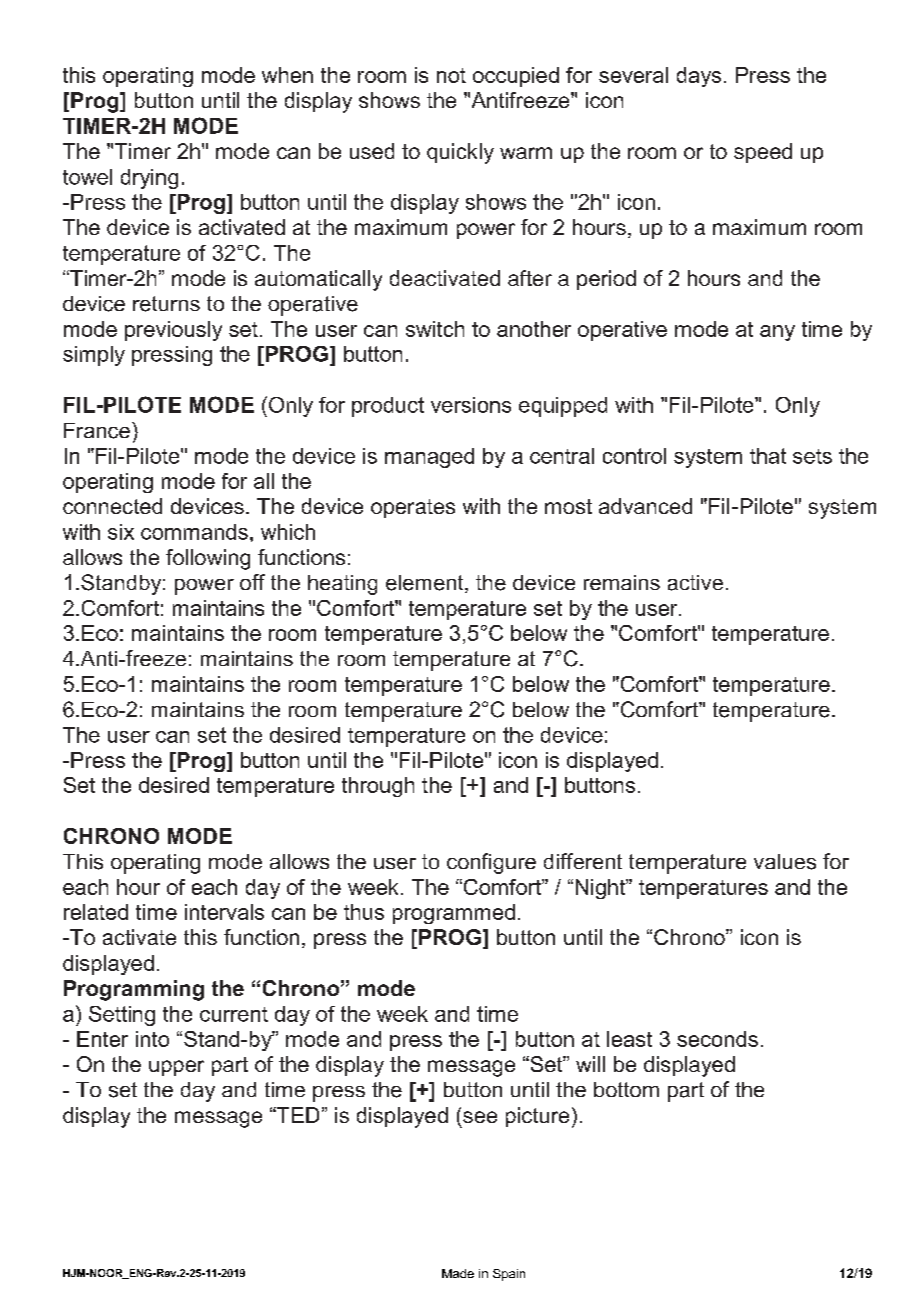 The height and width of the screenshot is (1313, 924). What do you see at coordinates (429, 458) in the screenshot?
I see `managed` at bounding box center [429, 458].
